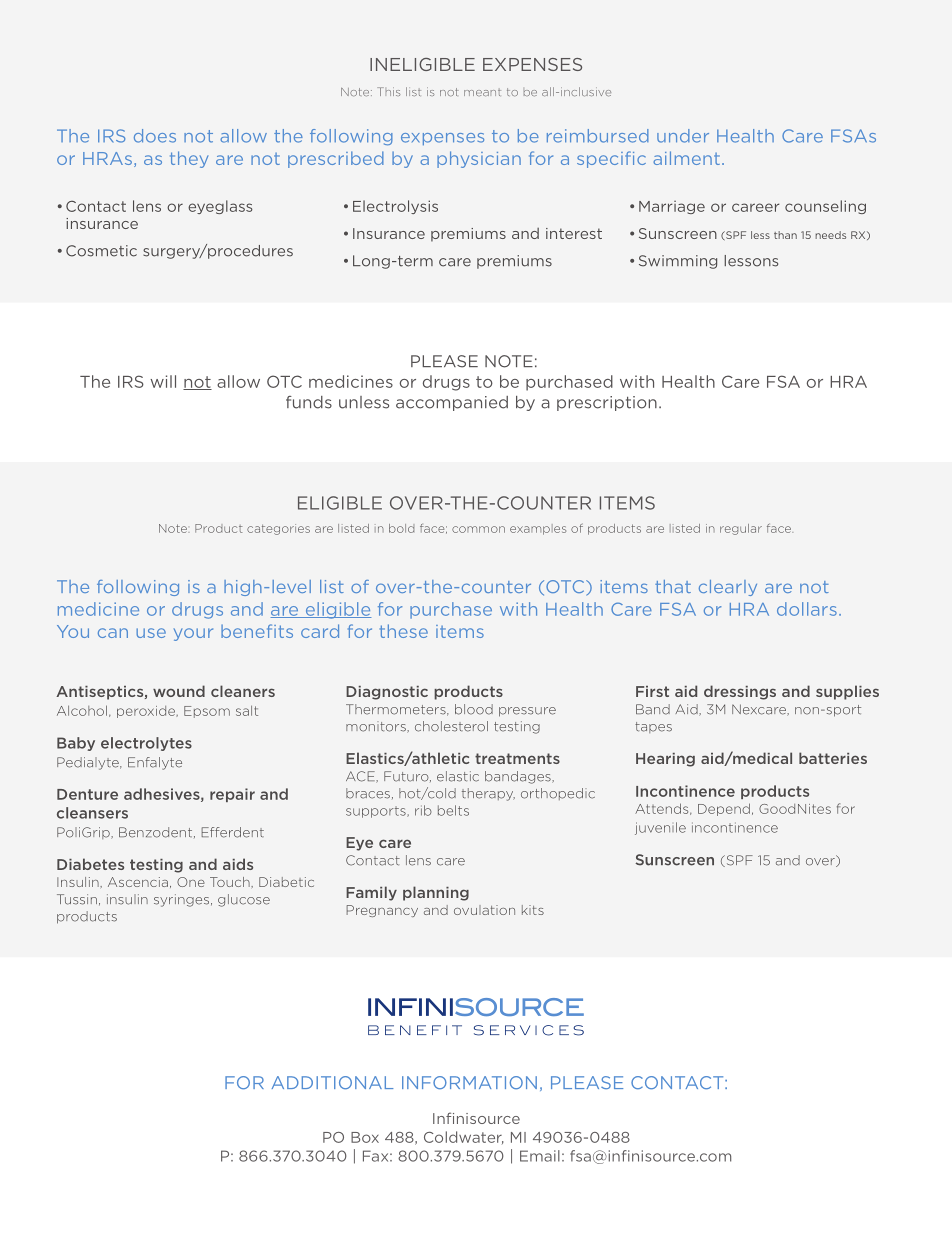  What do you see at coordinates (540, 1156) in the screenshot?
I see `Email` at bounding box center [540, 1156].
